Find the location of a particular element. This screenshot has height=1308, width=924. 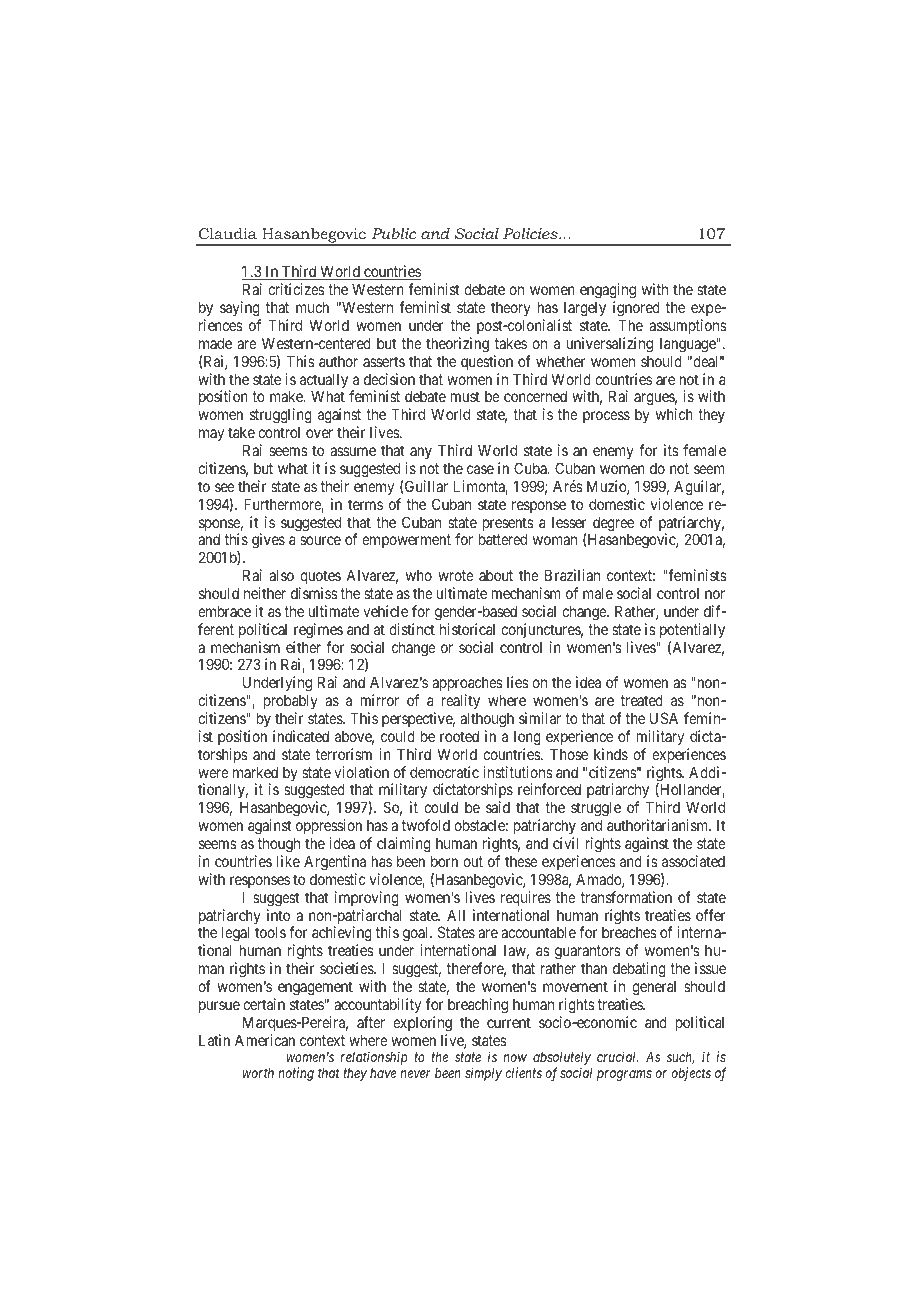

Public is located at coordinates (394, 233).
